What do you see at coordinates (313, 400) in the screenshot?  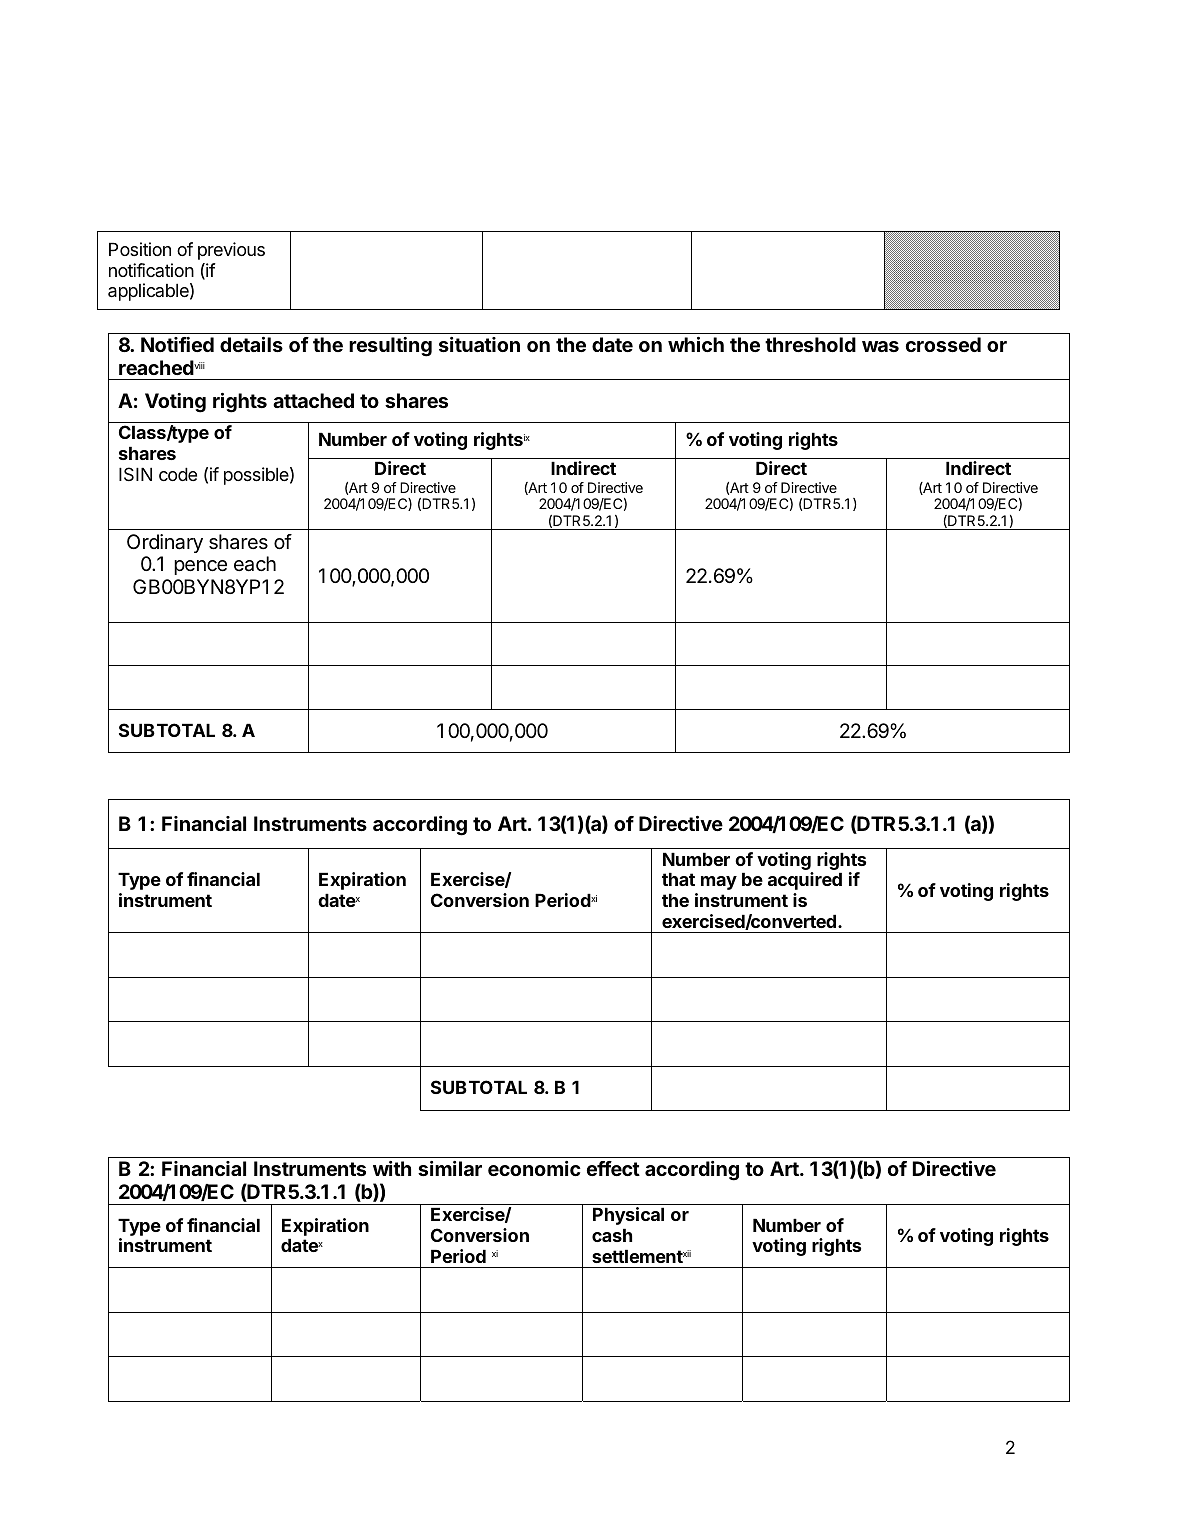 I see `attached` at bounding box center [313, 400].
